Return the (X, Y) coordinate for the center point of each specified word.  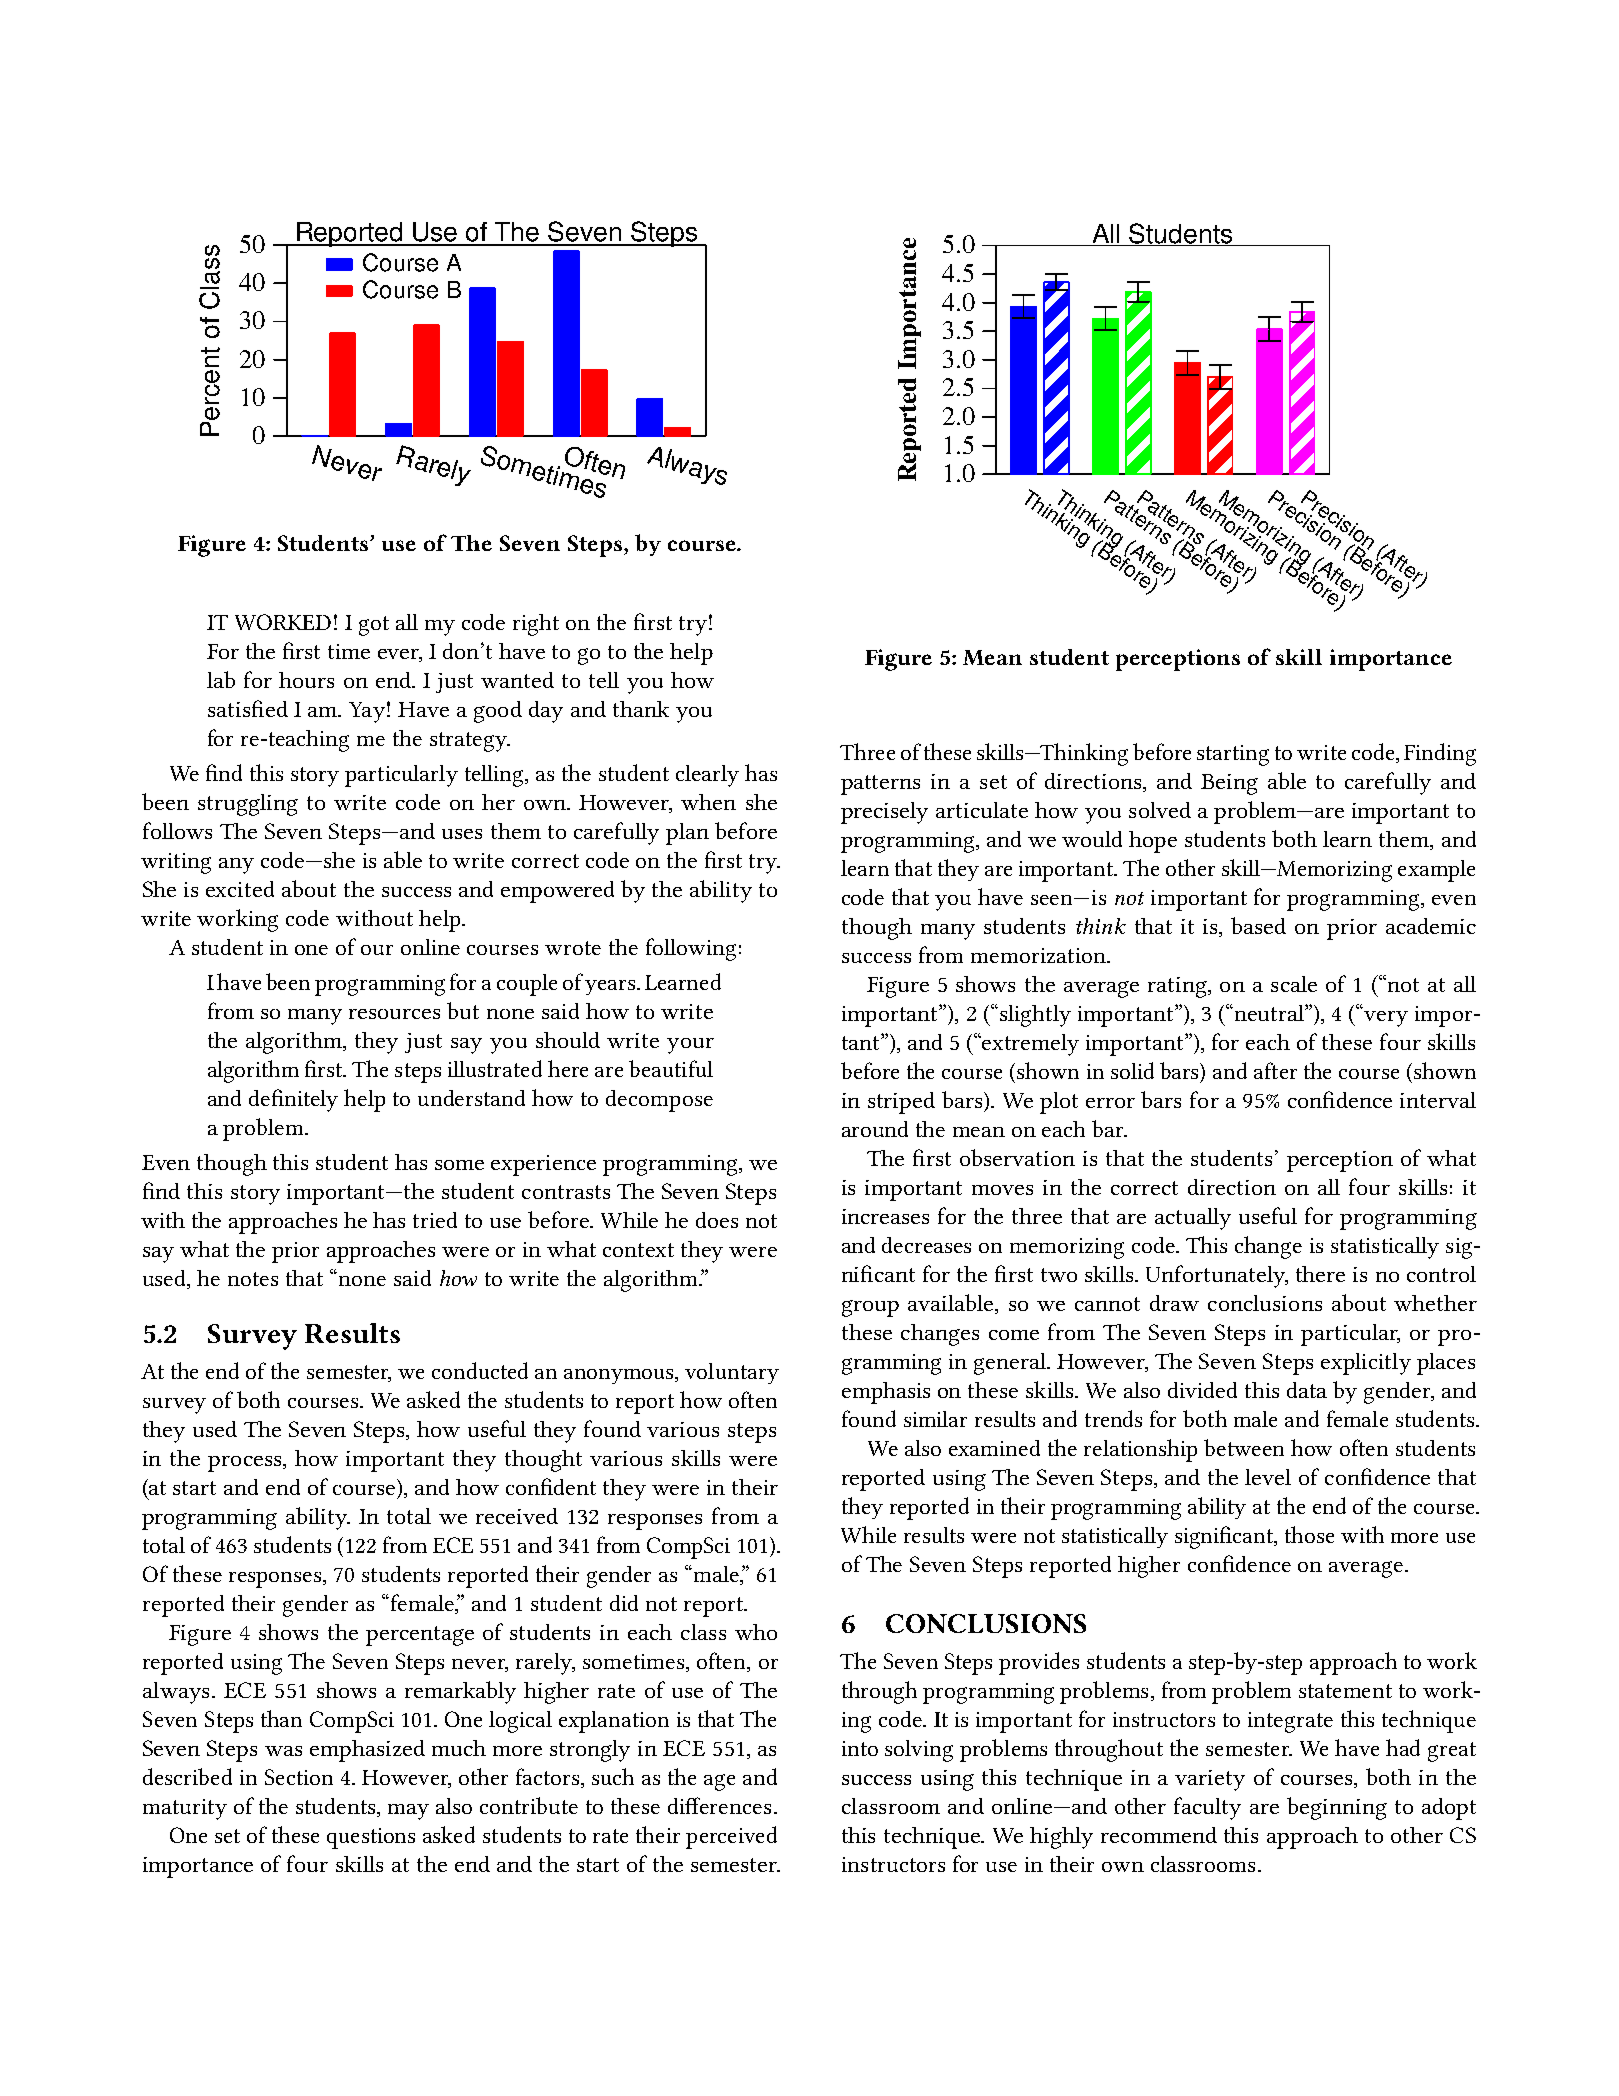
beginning (1337, 1808)
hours (306, 680)
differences (719, 1805)
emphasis (886, 1393)
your (690, 1046)
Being (1229, 784)
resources (394, 1014)
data (1307, 1390)
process (246, 1464)
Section (299, 1777)
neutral (1270, 1013)
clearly (707, 776)
